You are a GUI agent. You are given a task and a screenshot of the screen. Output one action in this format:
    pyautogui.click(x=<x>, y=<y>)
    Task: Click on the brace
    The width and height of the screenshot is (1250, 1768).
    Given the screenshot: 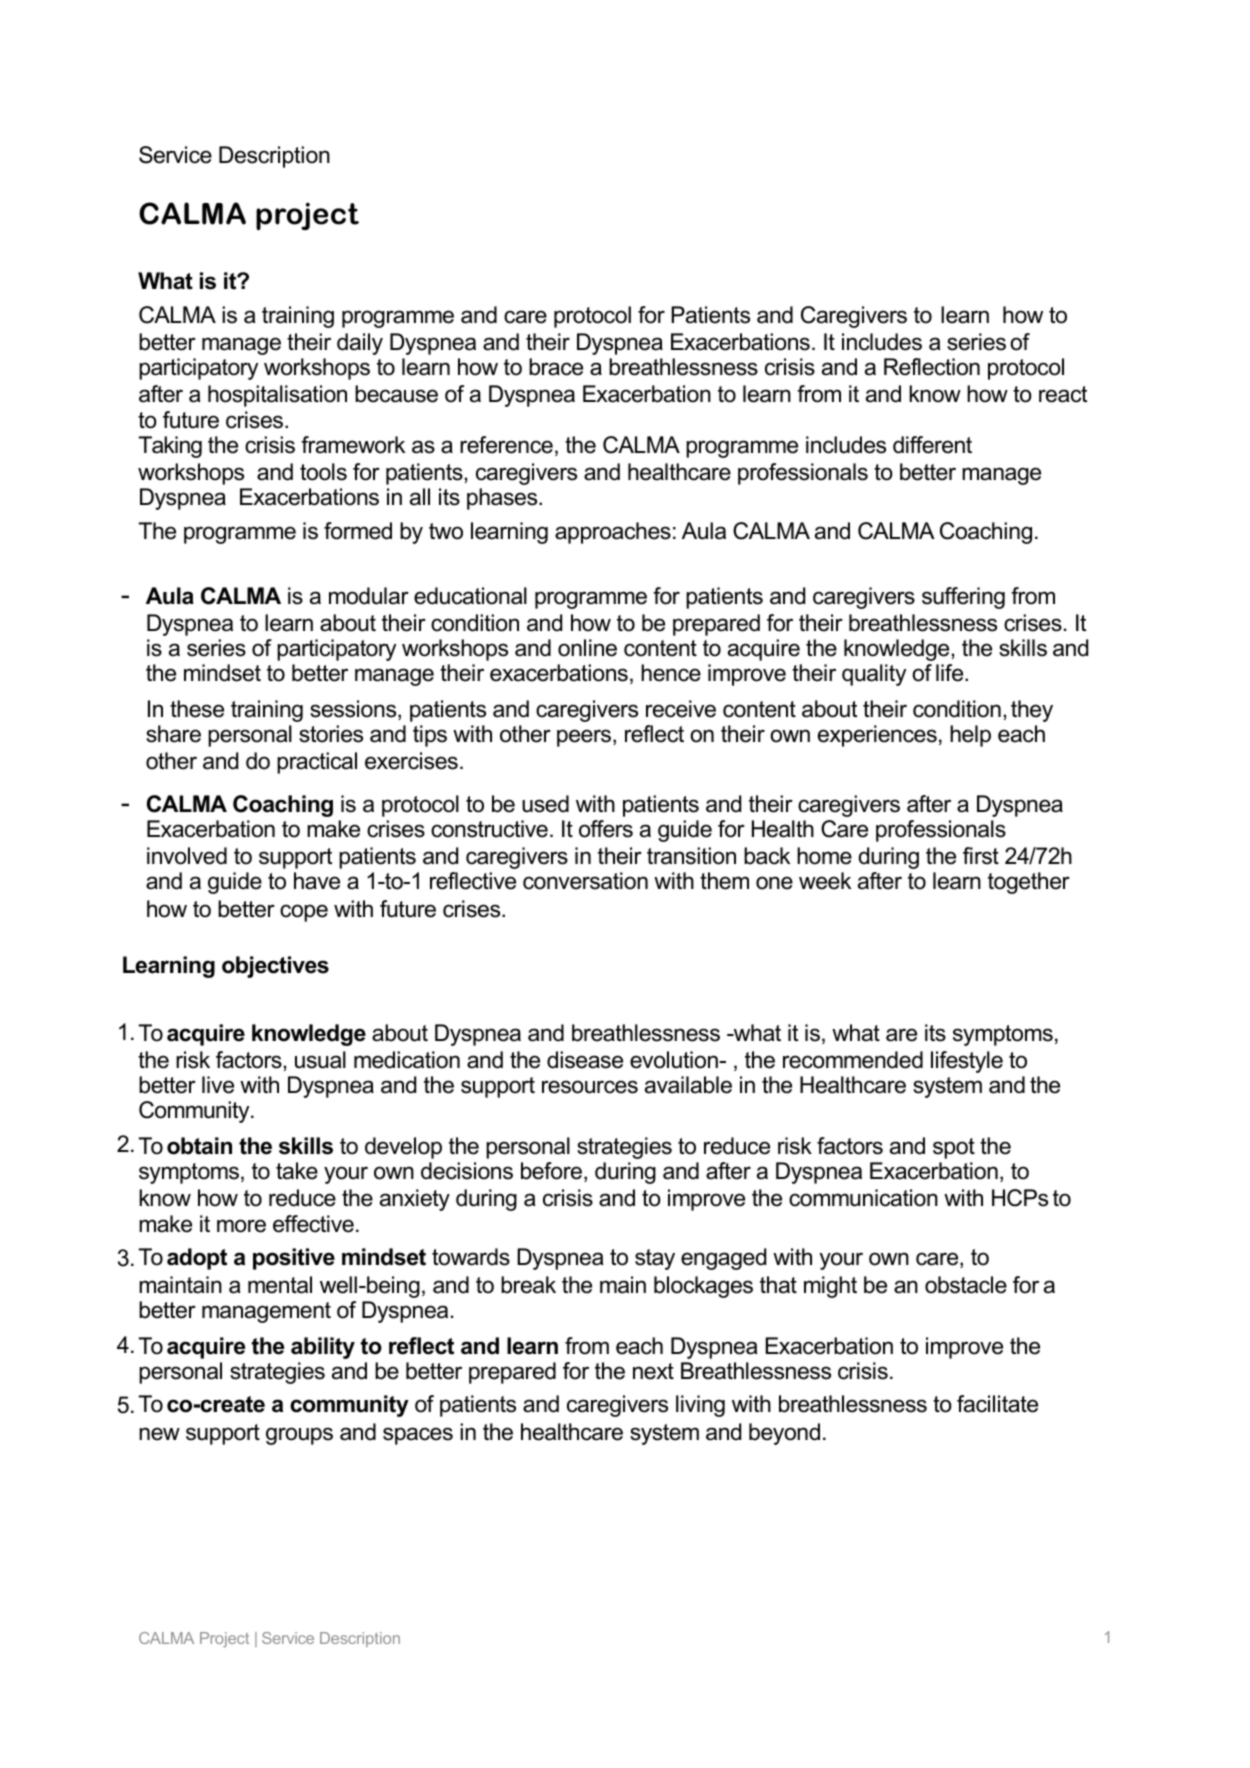 What is the action you would take?
    pyautogui.click(x=556, y=367)
